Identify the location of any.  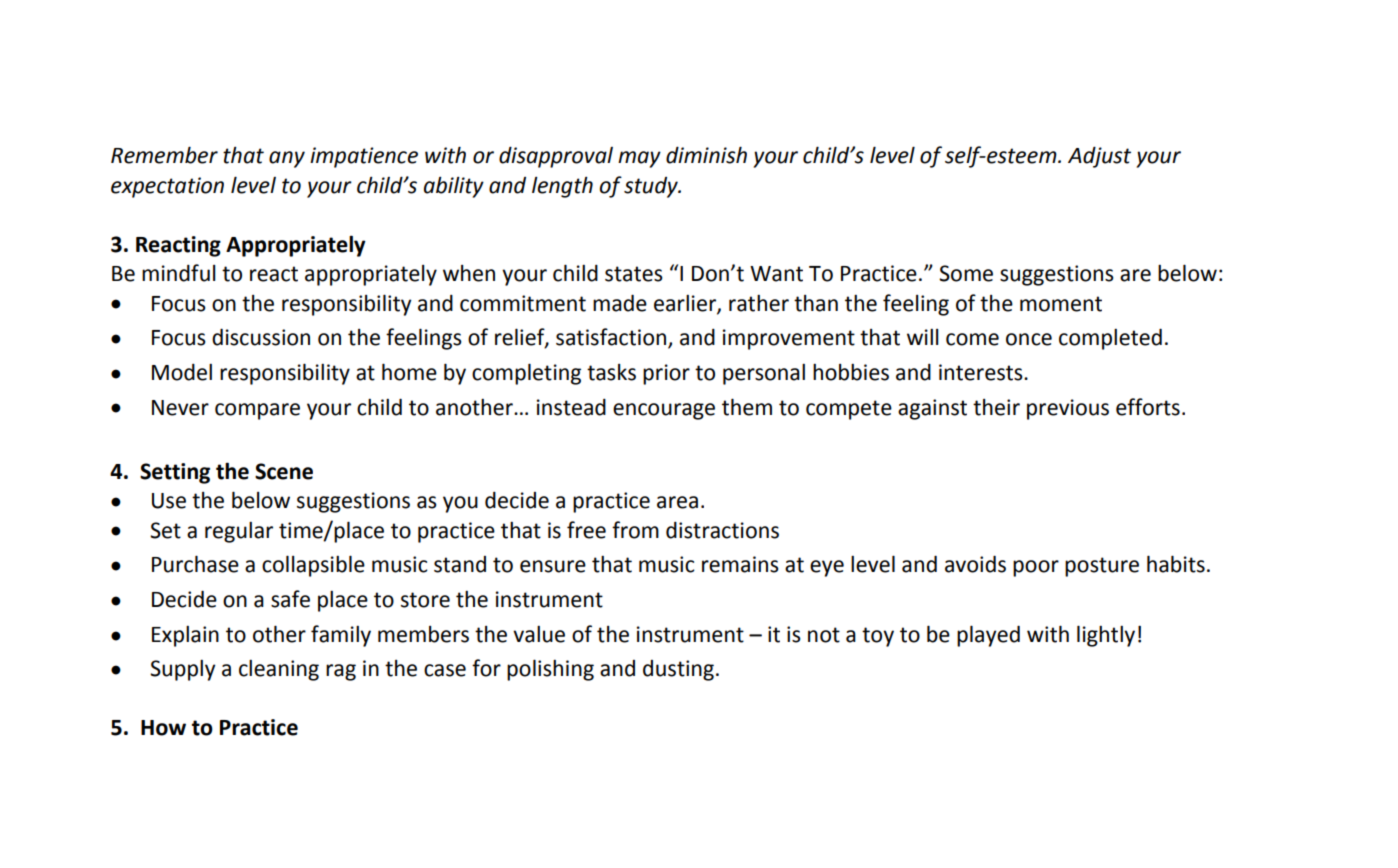
(287, 159).
